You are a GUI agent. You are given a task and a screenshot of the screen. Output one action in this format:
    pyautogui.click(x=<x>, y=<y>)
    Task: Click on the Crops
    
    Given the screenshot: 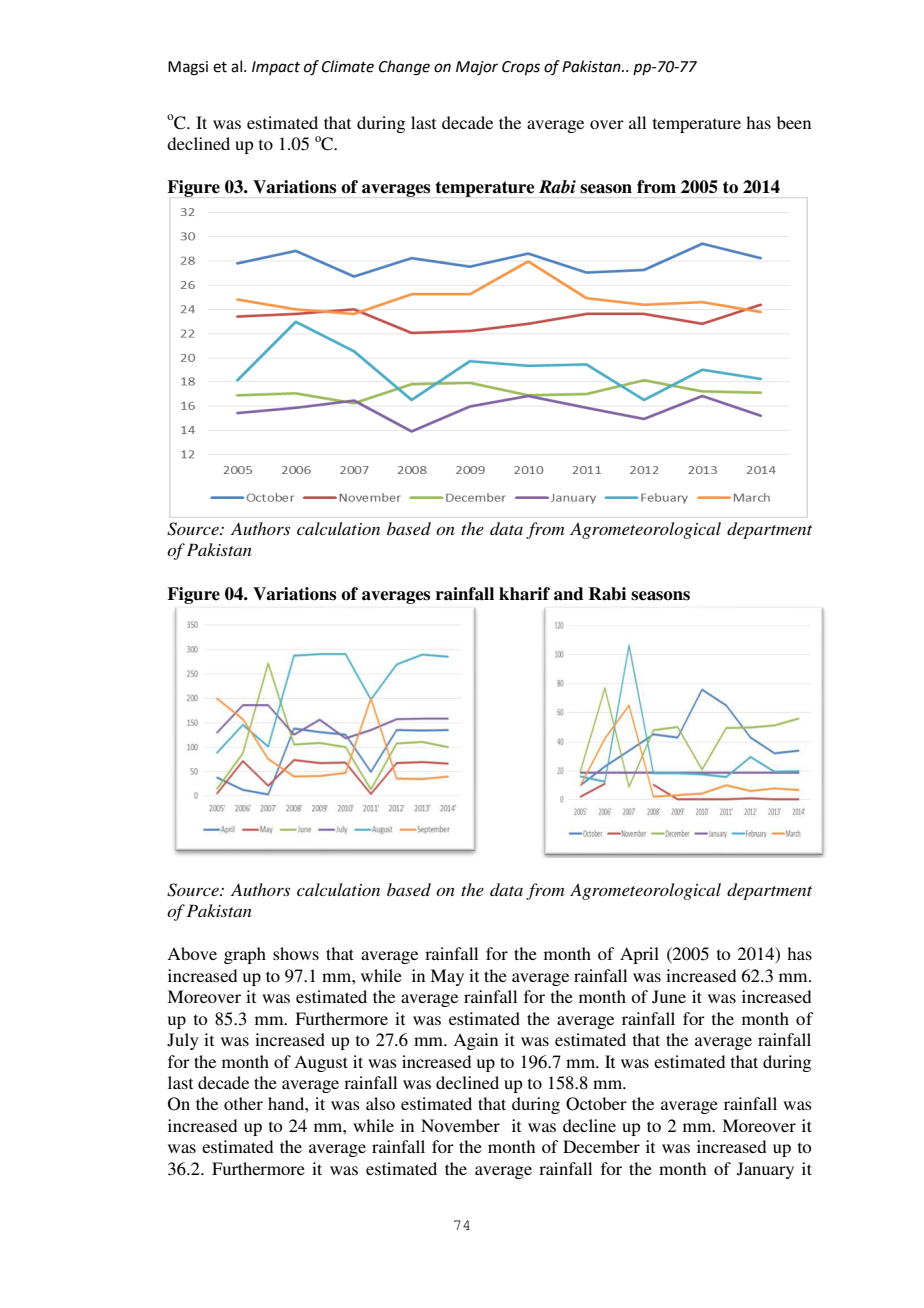 What is the action you would take?
    pyautogui.click(x=521, y=68)
